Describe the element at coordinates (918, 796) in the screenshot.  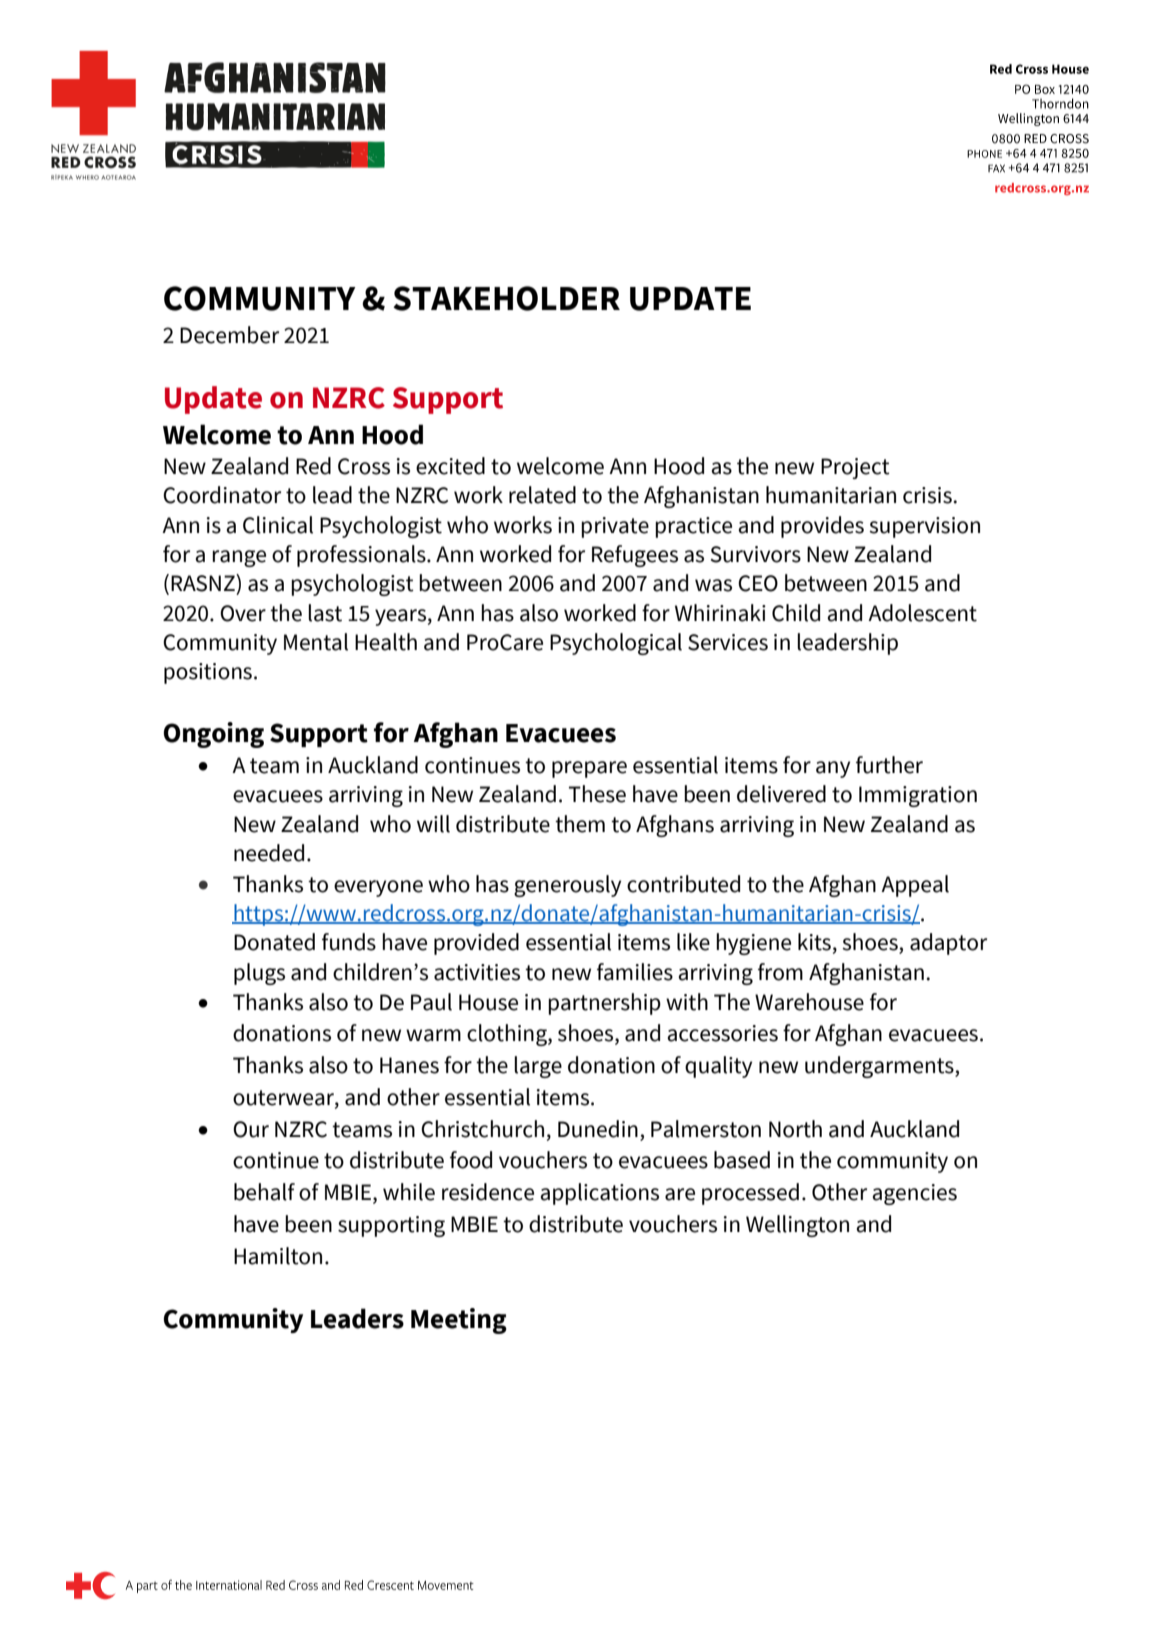
I see `Immigration` at that location.
